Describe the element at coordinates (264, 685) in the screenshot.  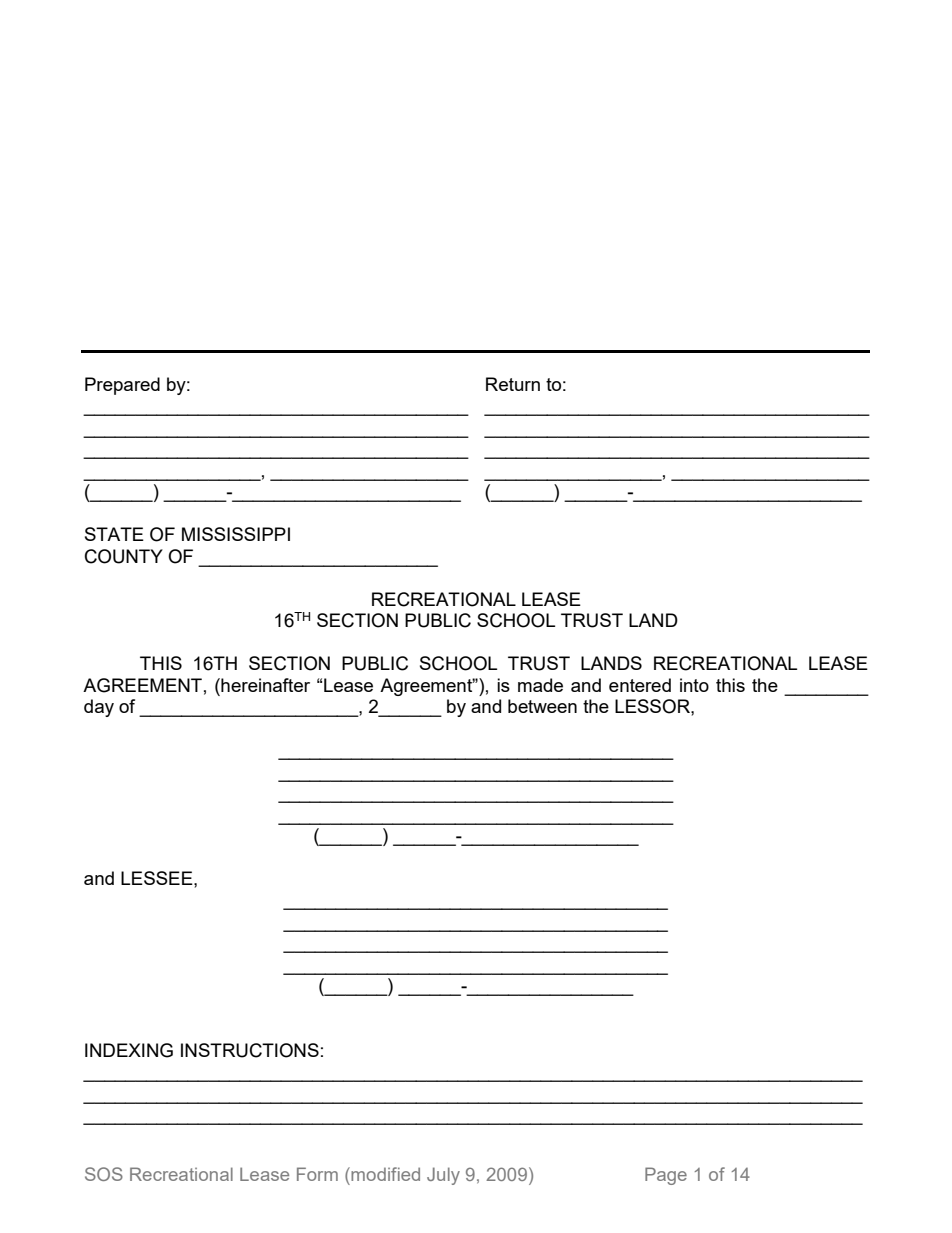
I see `hereinafter` at that location.
